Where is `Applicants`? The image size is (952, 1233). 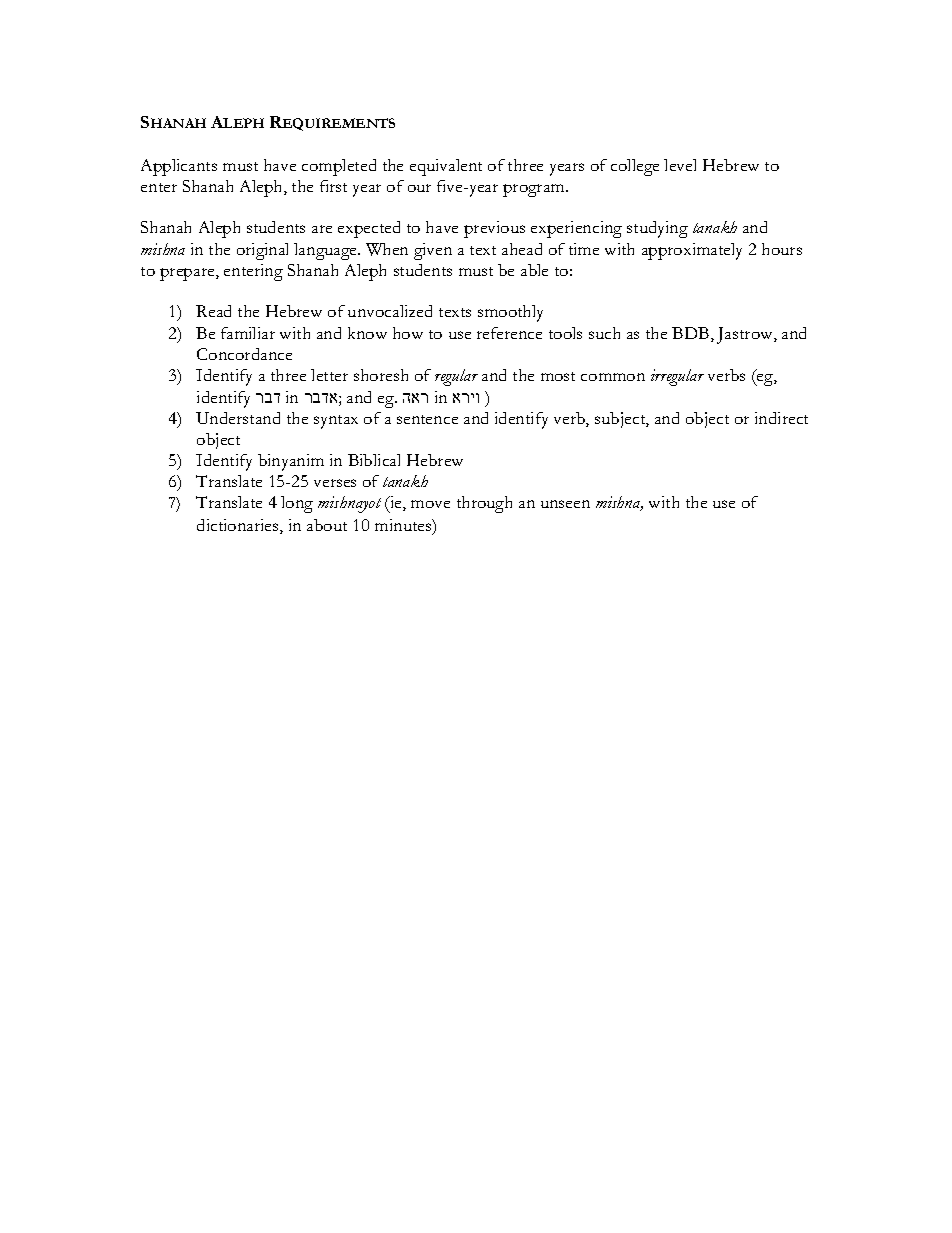
Applicants is located at coordinates (179, 167).
